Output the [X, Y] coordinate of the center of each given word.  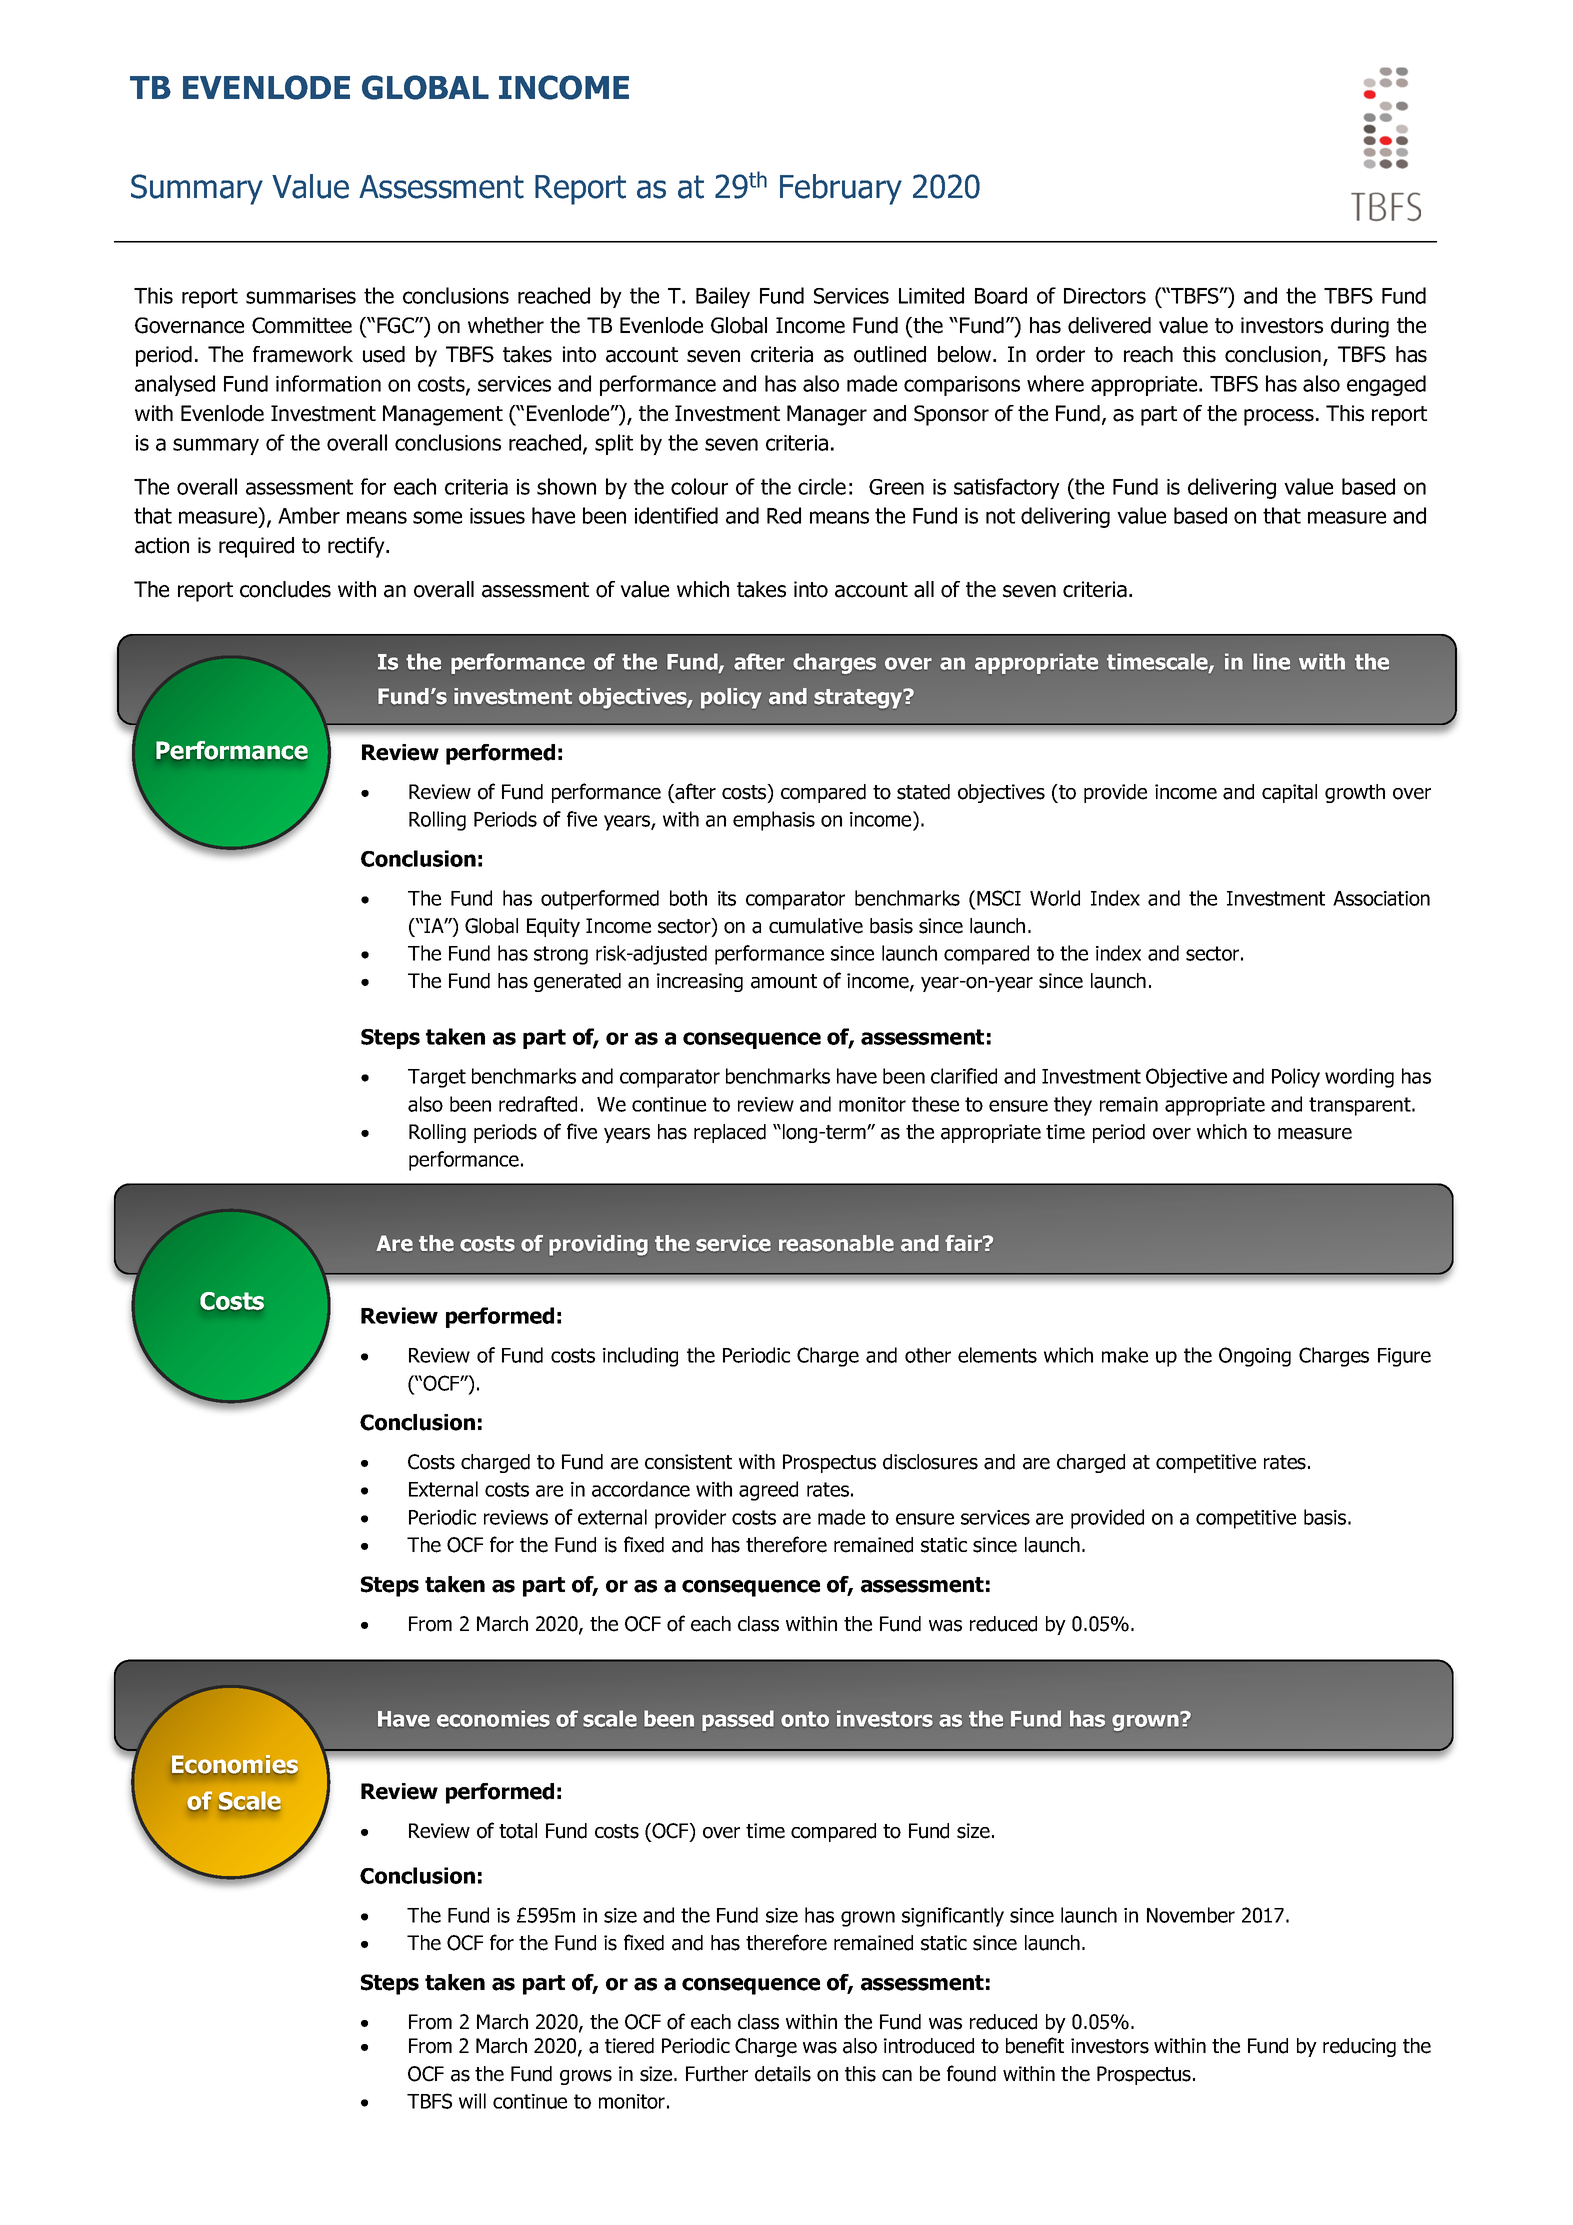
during [1360, 327]
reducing [1359, 2047]
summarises [301, 296]
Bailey [723, 297]
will [472, 2101]
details [783, 2074]
